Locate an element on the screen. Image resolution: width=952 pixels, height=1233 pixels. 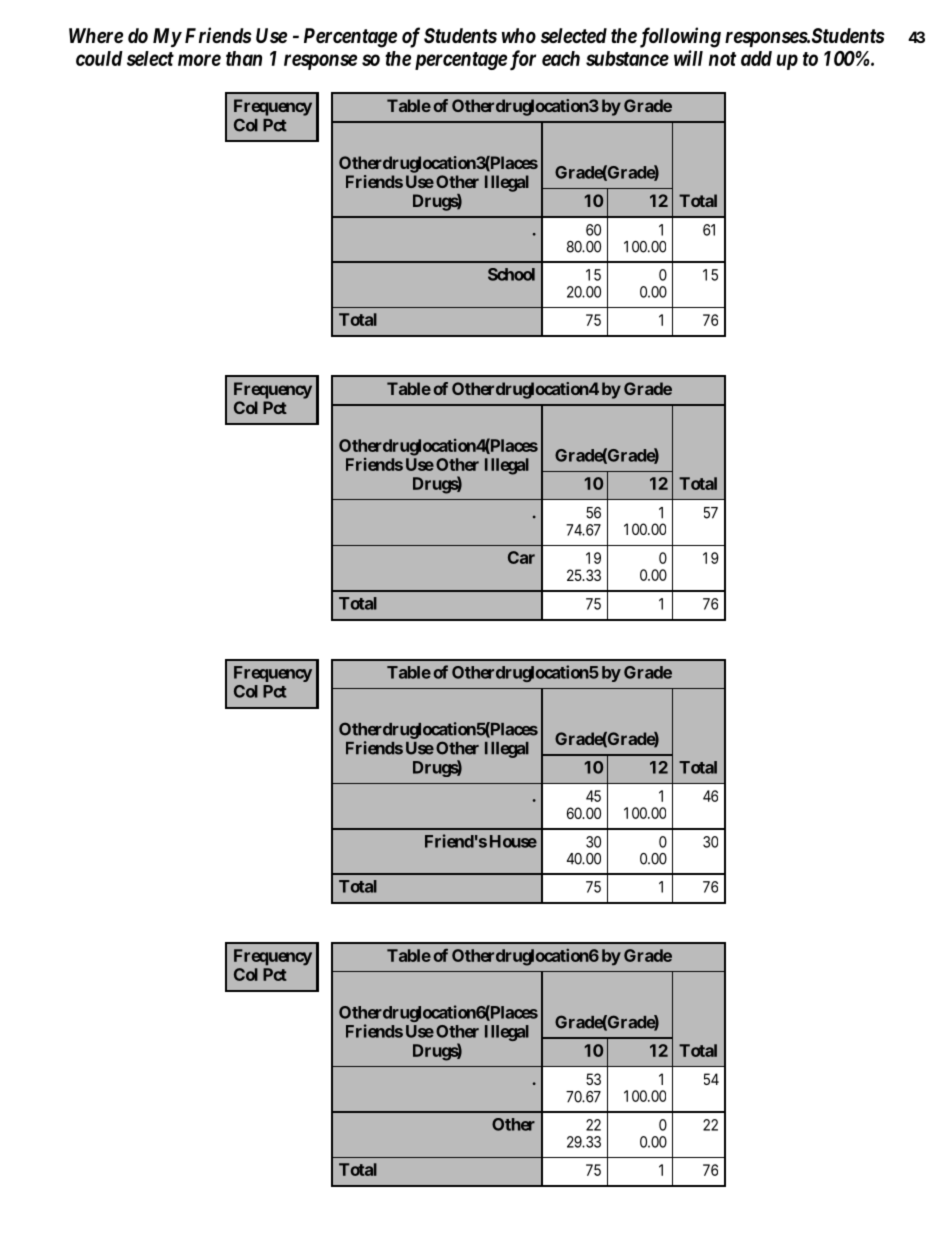
not is located at coordinates (722, 59).
